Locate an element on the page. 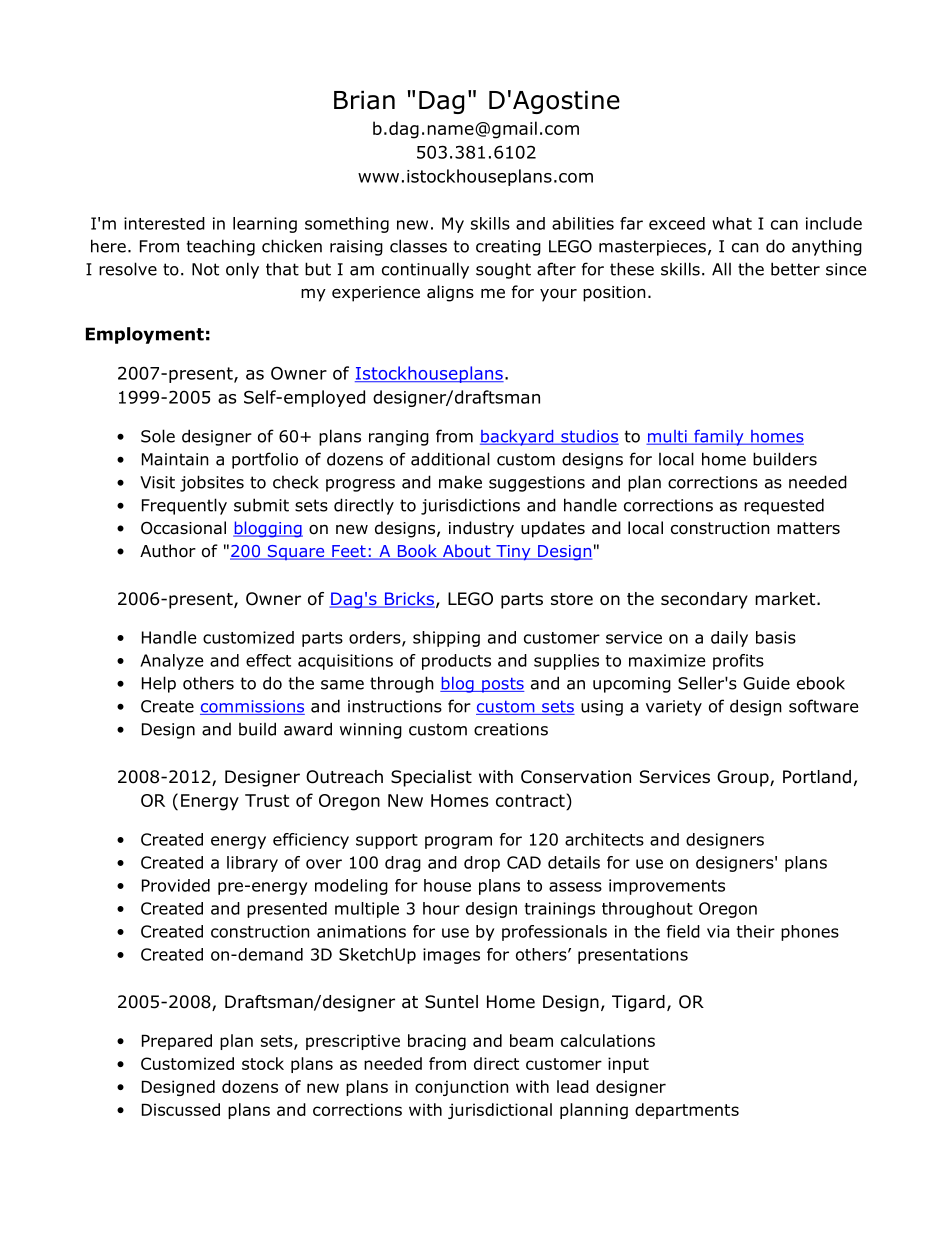 This document has width=952, height=1233. Group is located at coordinates (744, 778).
